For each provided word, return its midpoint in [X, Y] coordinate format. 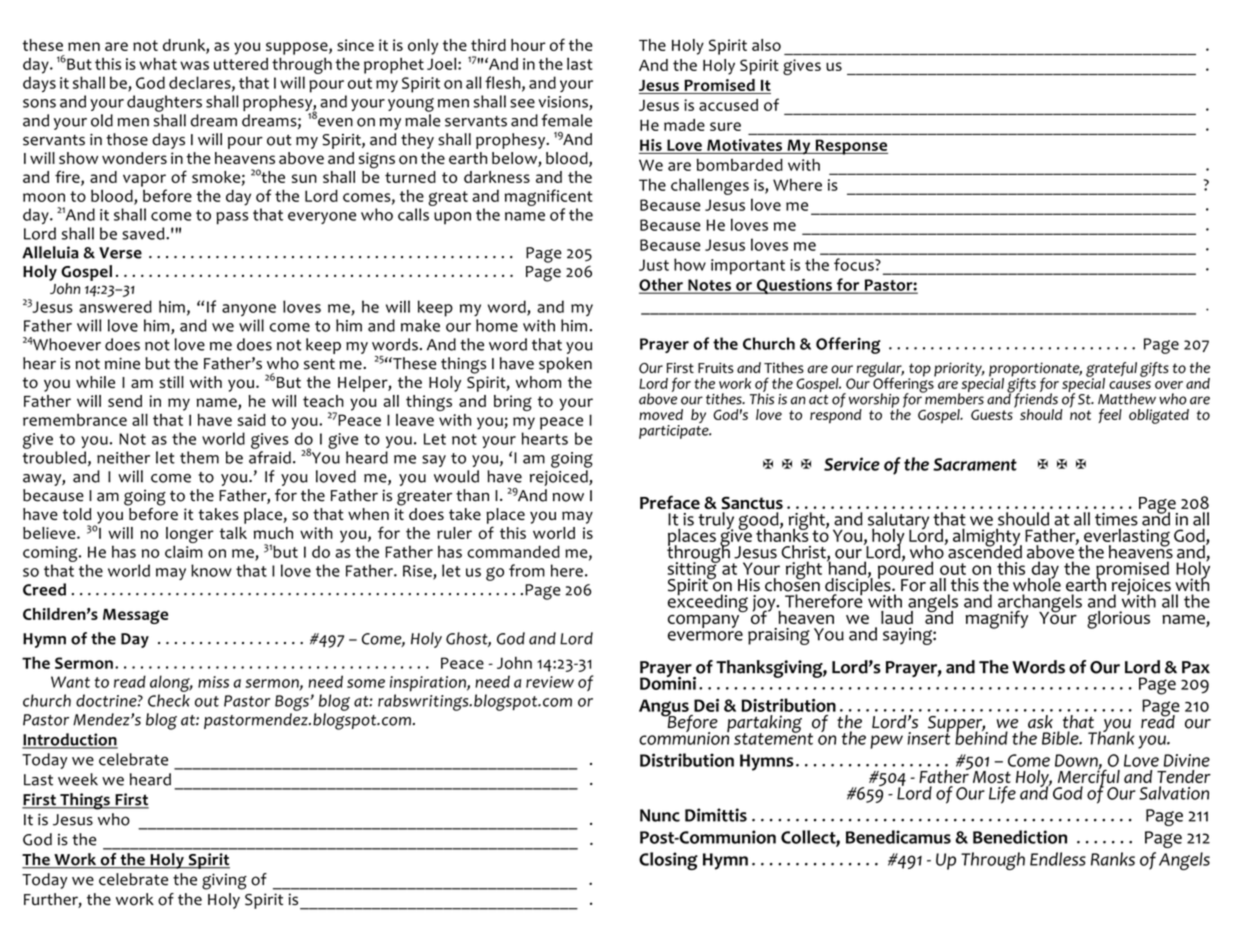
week [78, 779]
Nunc [660, 815]
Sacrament [975, 464]
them [199, 457]
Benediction [1020, 837]
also [766, 45]
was [194, 65]
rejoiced [560, 478]
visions [564, 103]
